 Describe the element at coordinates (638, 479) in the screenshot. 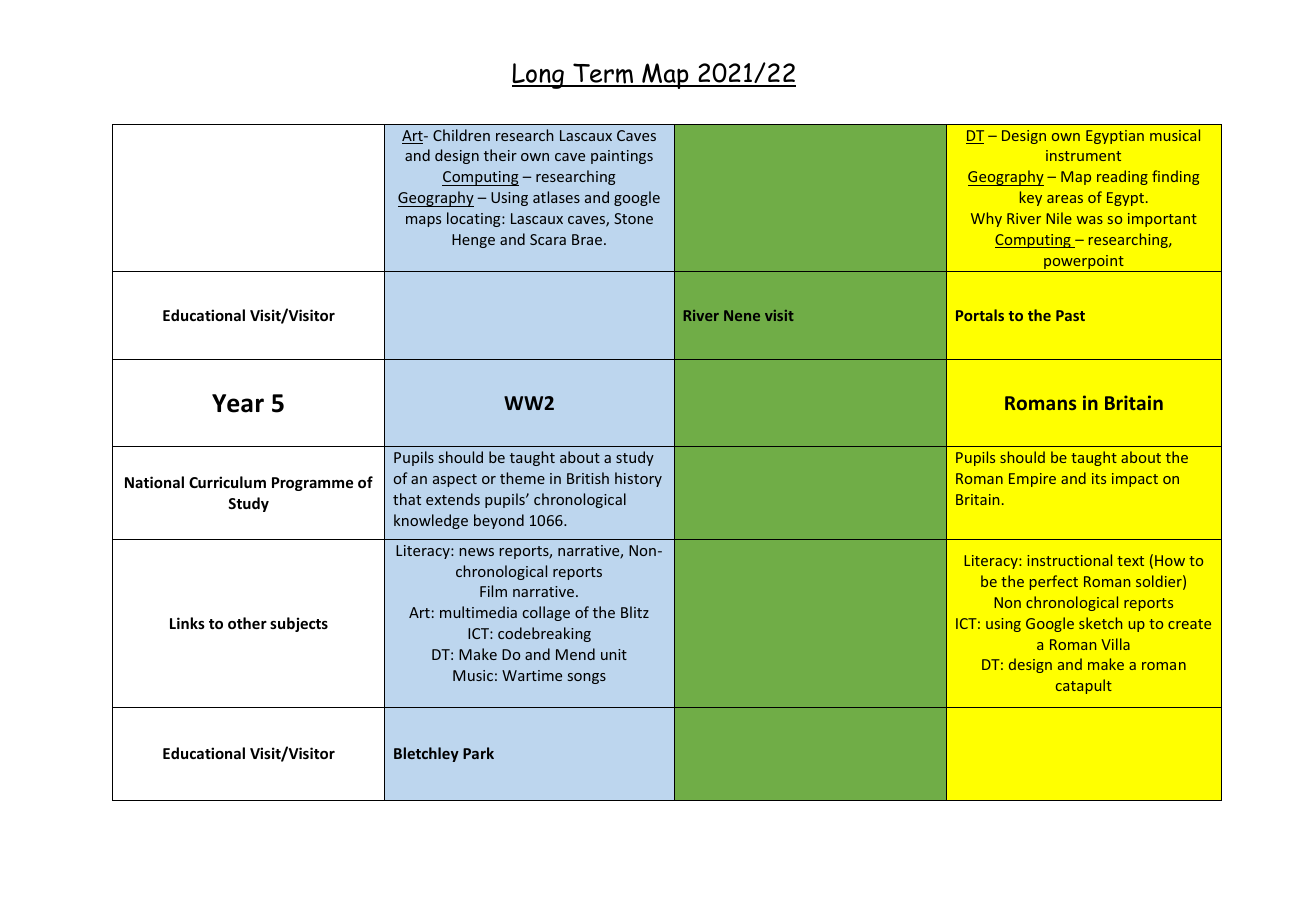

I see `history` at that location.
